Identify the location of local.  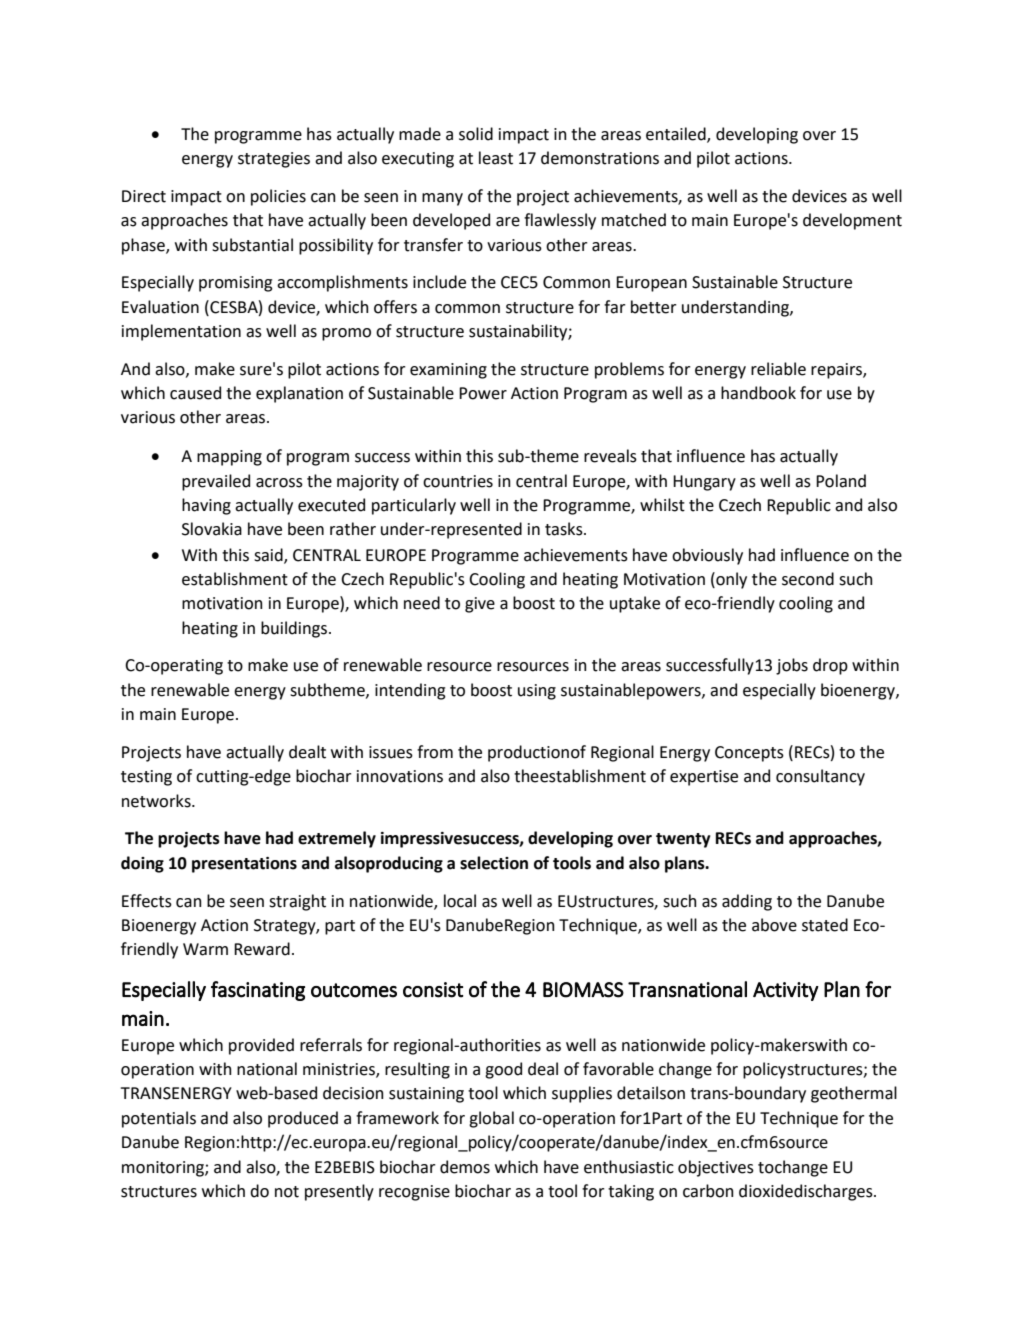
(460, 901).
